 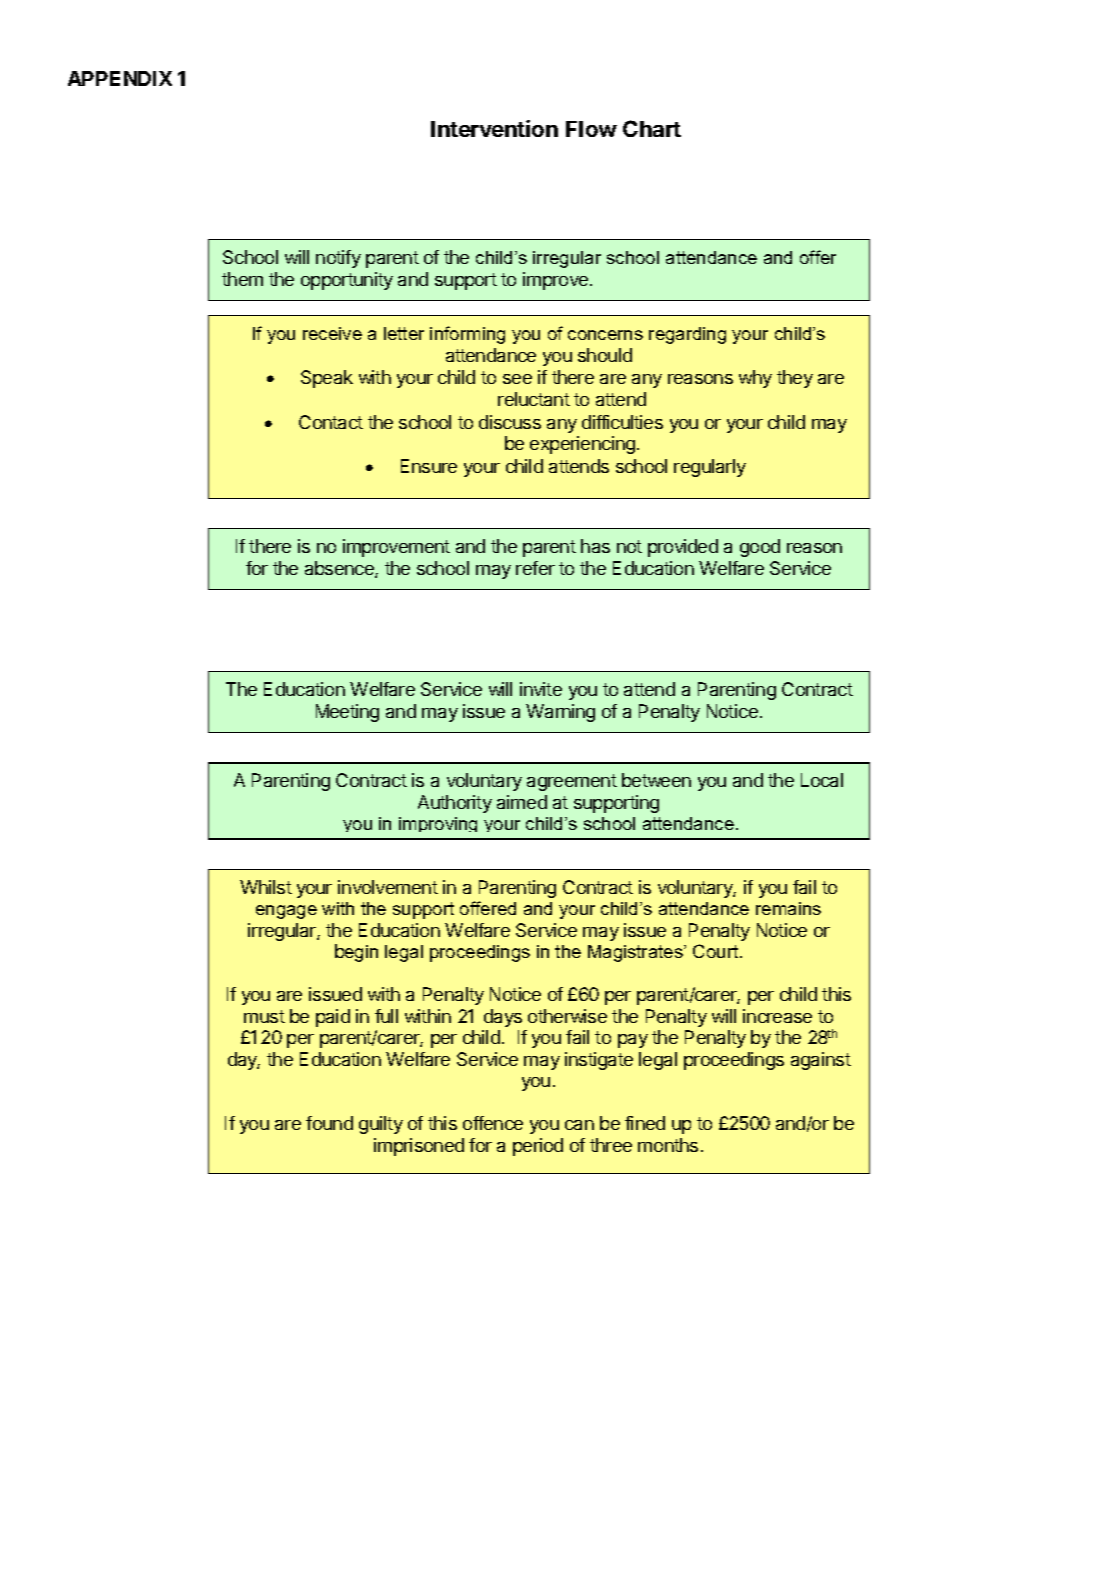 What do you see at coordinates (120, 78) in the screenshot?
I see `APPENDIX` at bounding box center [120, 78].
